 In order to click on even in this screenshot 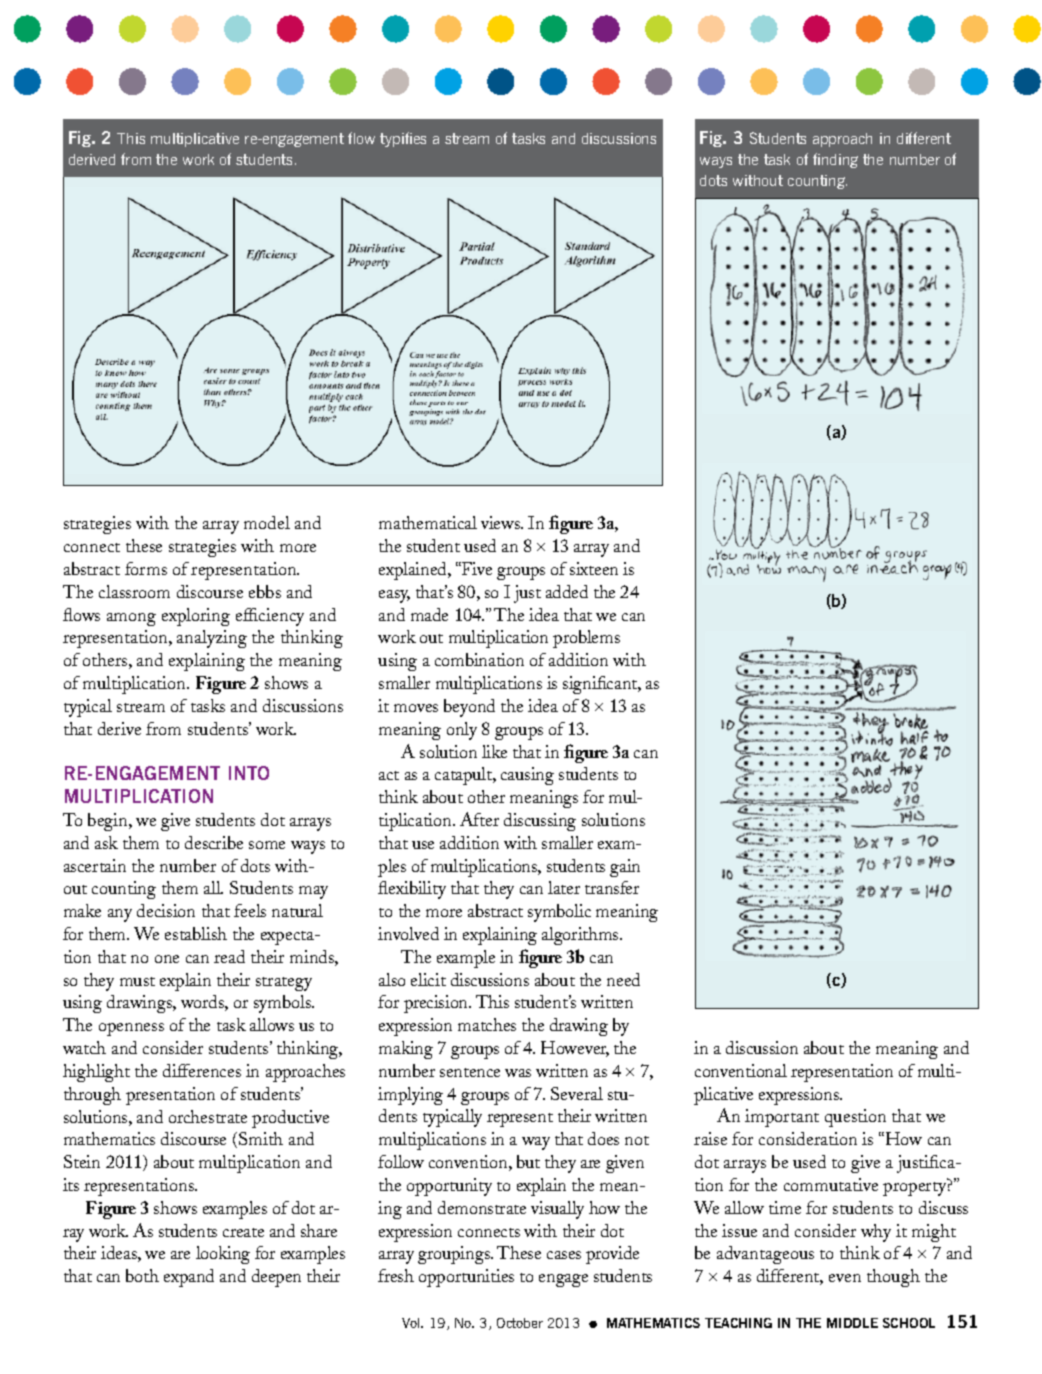, I will do `click(845, 1278)`.
